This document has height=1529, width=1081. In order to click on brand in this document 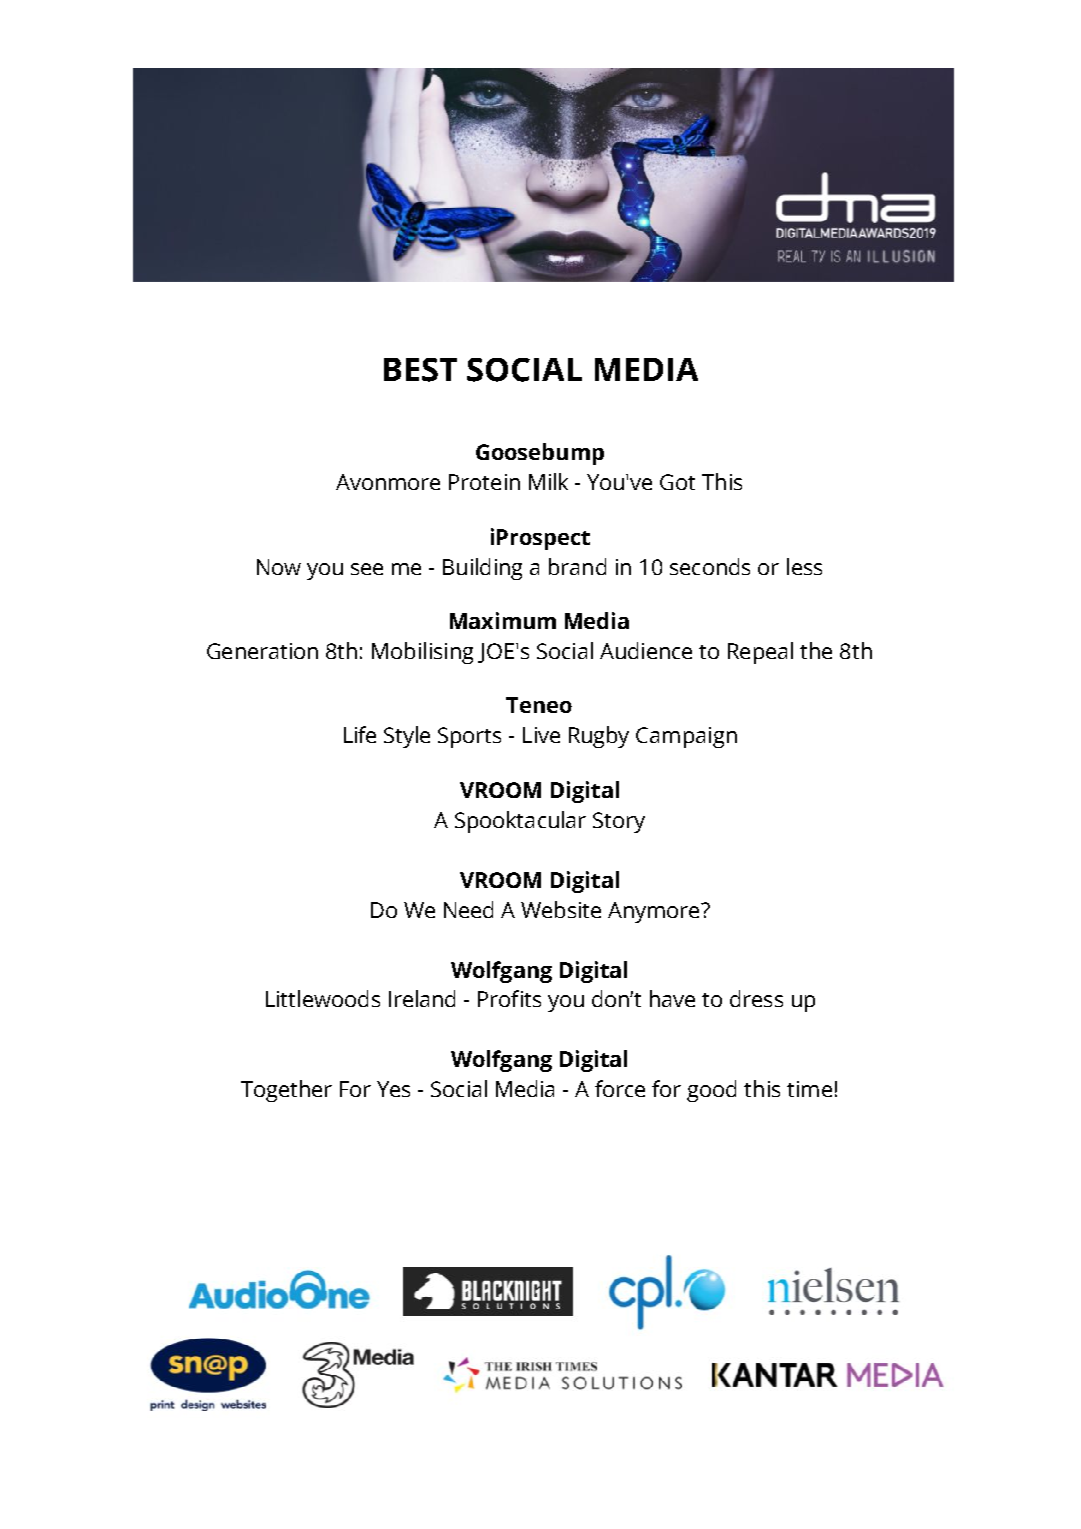, I will do `click(577, 566)`.
